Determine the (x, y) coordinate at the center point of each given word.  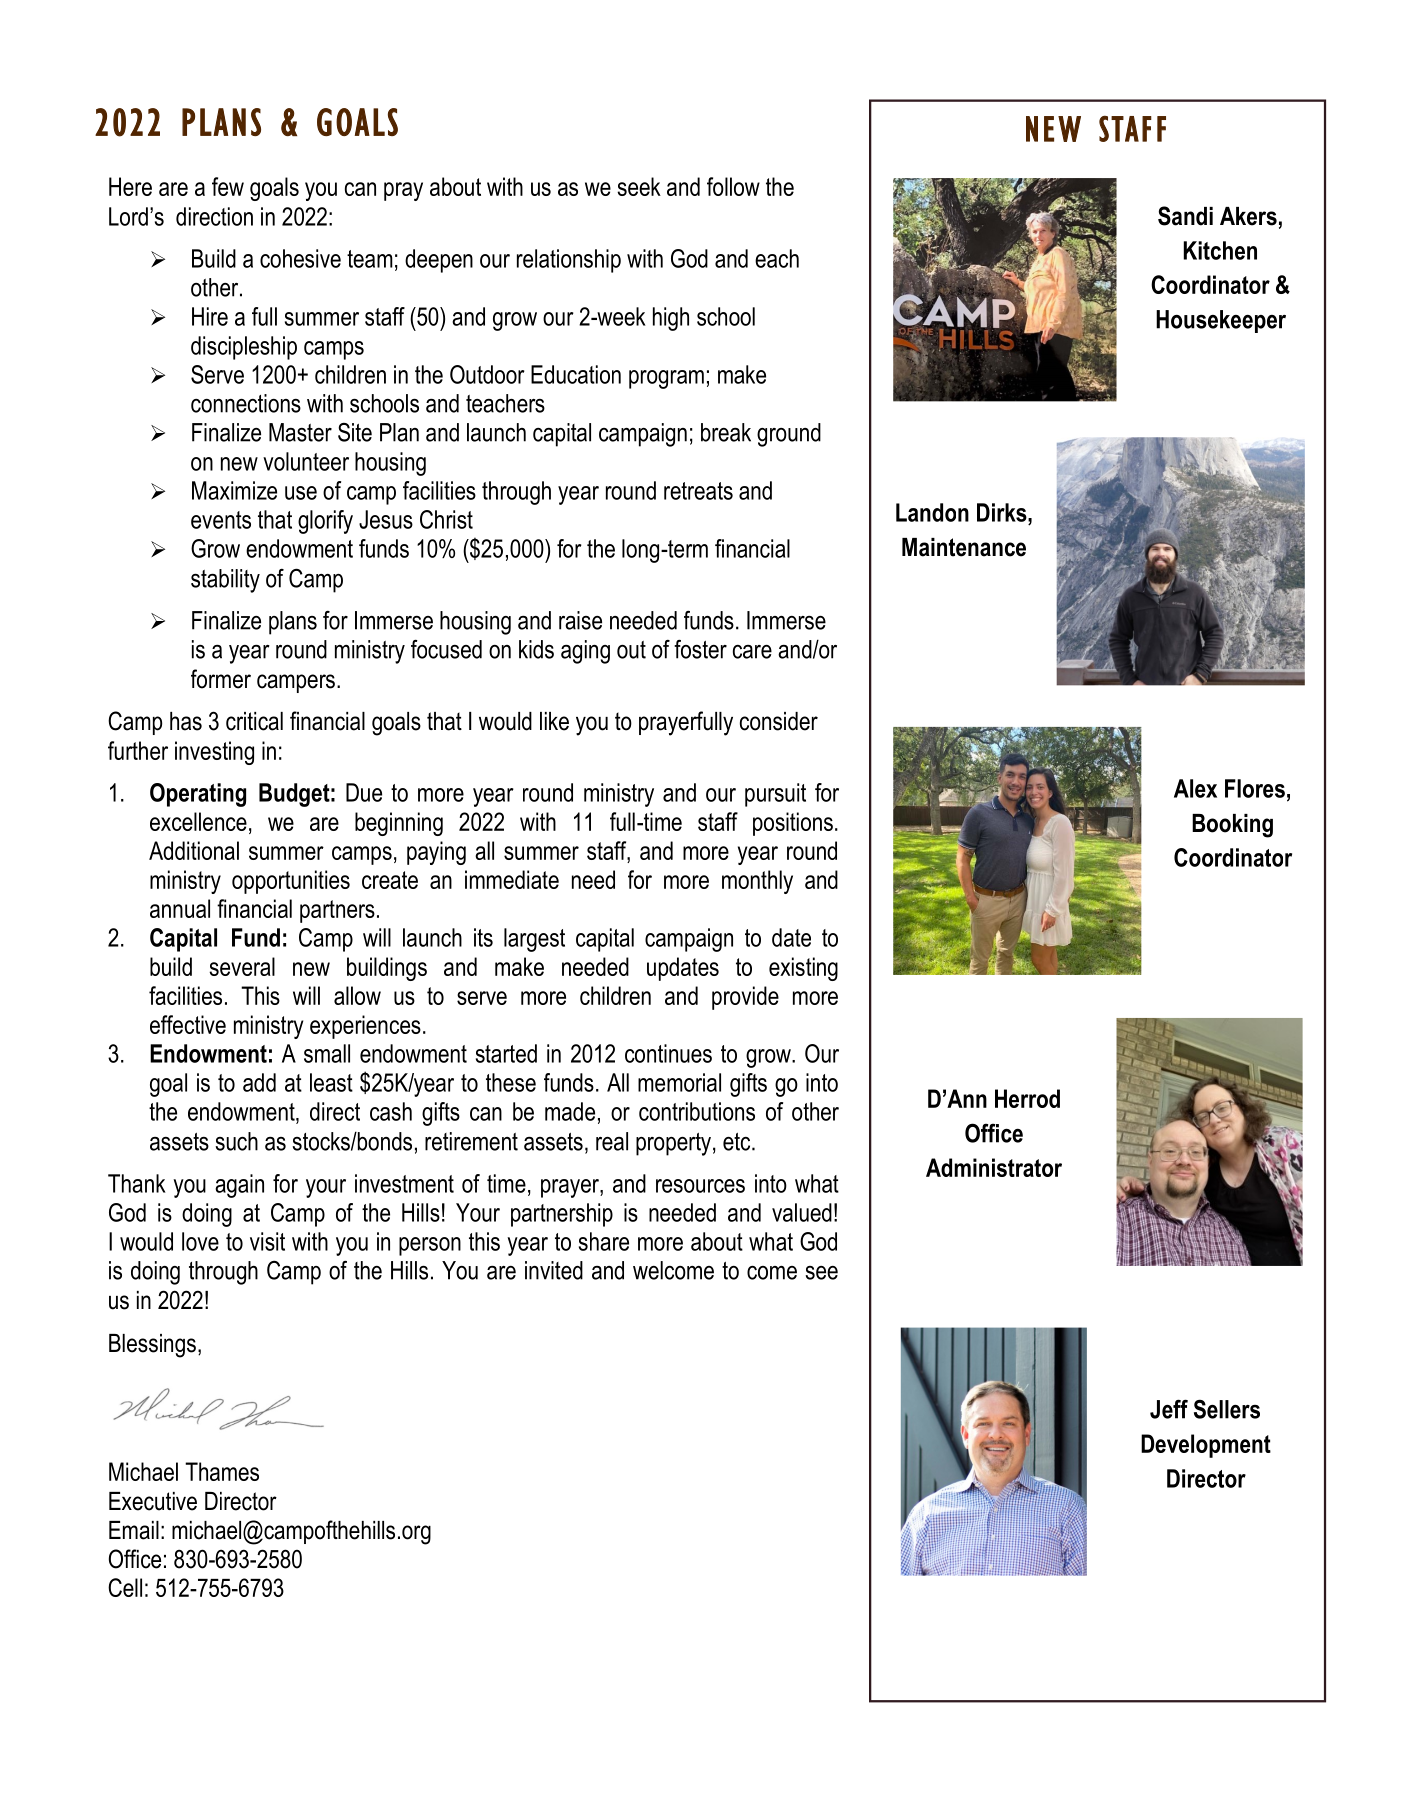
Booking (1232, 826)
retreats (698, 491)
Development (1206, 1446)
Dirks (1003, 512)
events (221, 520)
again (239, 1186)
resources (700, 1186)
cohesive (300, 258)
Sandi (1185, 216)
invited (554, 1270)
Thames (222, 1471)
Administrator (994, 1167)
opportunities (291, 882)
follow (733, 186)
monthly (757, 882)
